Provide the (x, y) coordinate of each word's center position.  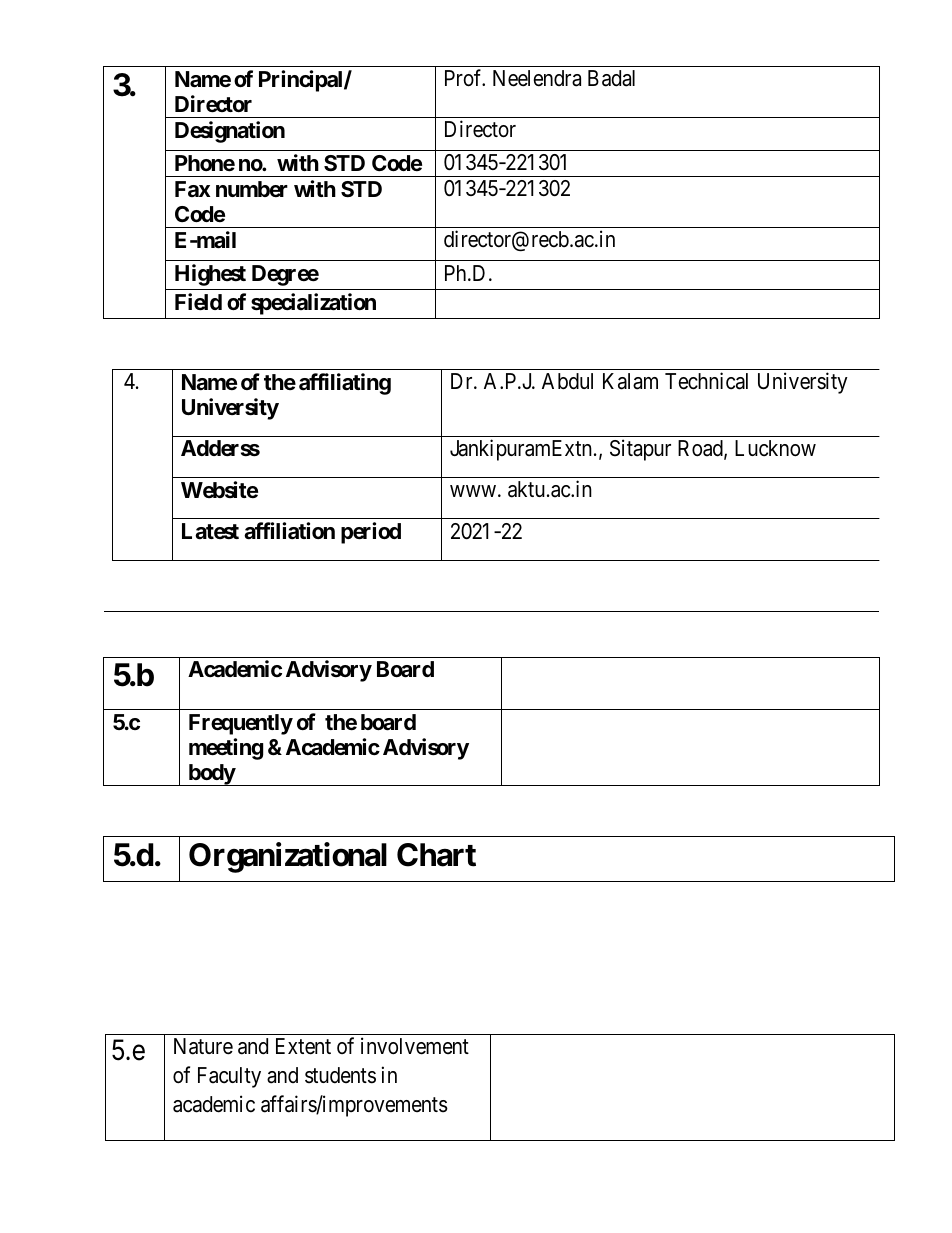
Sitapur (640, 450)
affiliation (289, 531)
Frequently (241, 724)
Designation (230, 132)
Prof (465, 78)
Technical (706, 381)
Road (701, 449)
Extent (303, 1046)
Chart (436, 855)
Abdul (567, 381)
